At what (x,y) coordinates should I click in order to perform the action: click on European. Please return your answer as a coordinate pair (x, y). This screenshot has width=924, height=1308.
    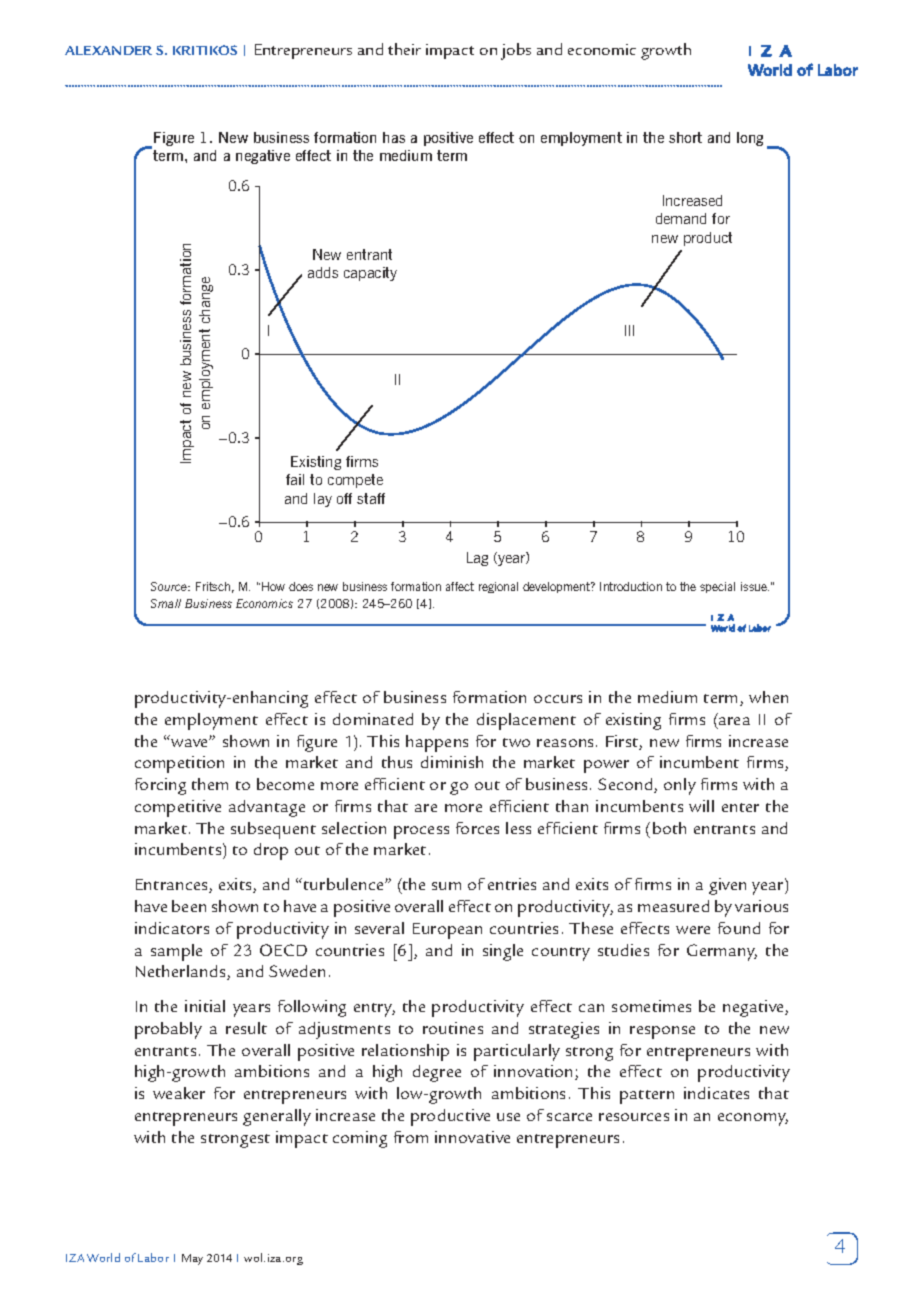
    Looking at the image, I should click on (447, 931).
